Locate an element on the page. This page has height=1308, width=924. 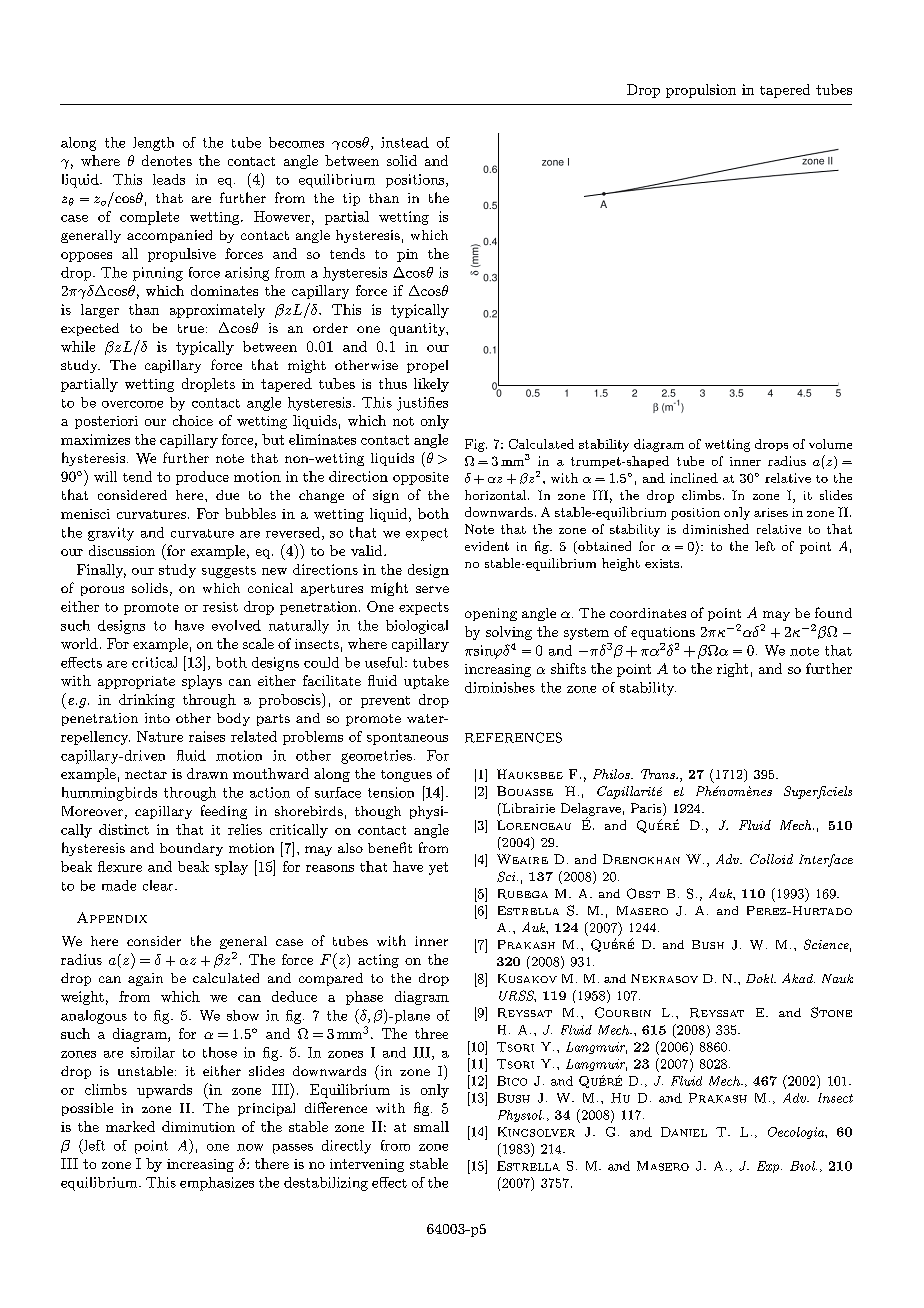
volume is located at coordinates (830, 444).
